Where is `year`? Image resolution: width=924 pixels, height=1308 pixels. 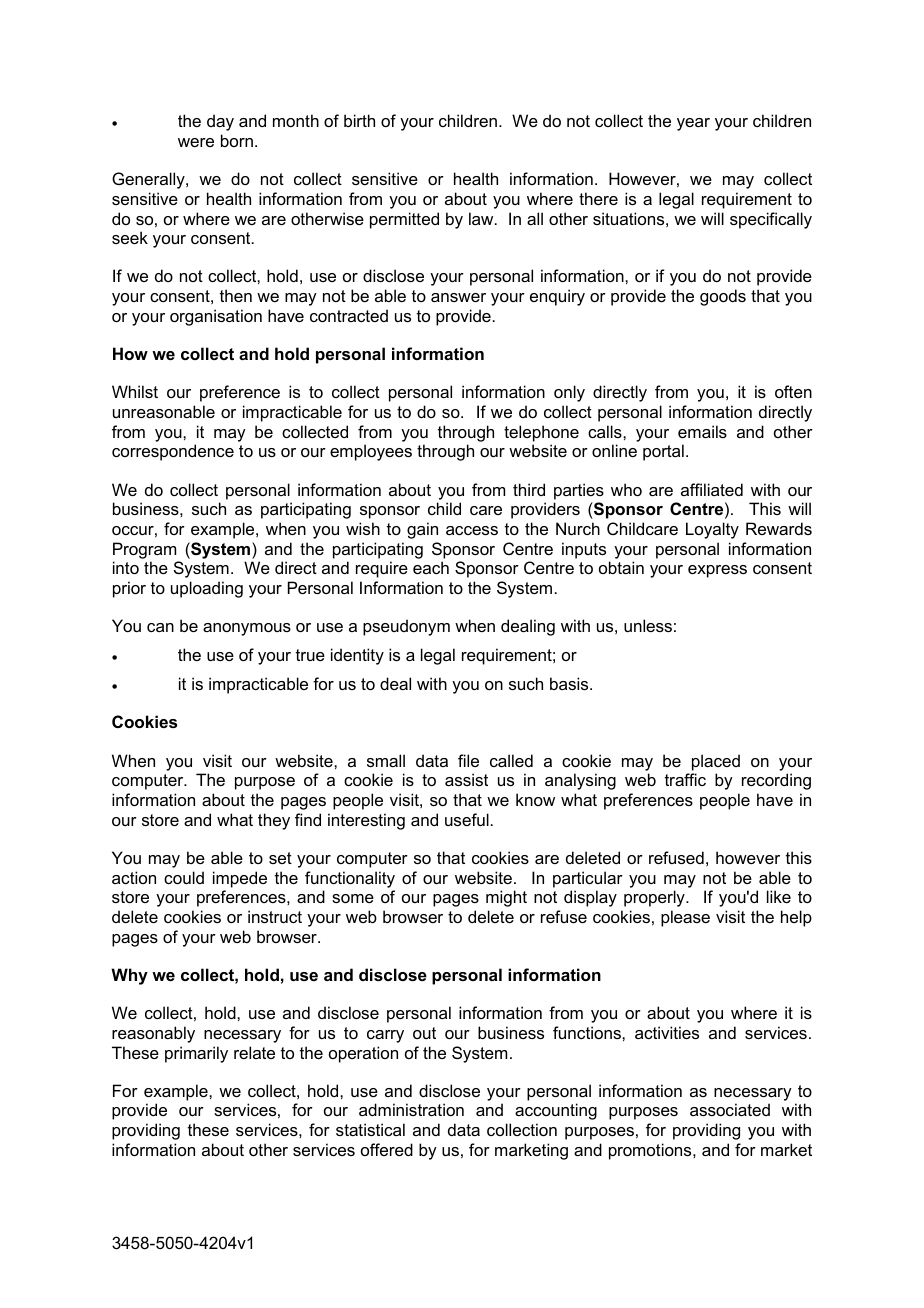 year is located at coordinates (693, 124).
